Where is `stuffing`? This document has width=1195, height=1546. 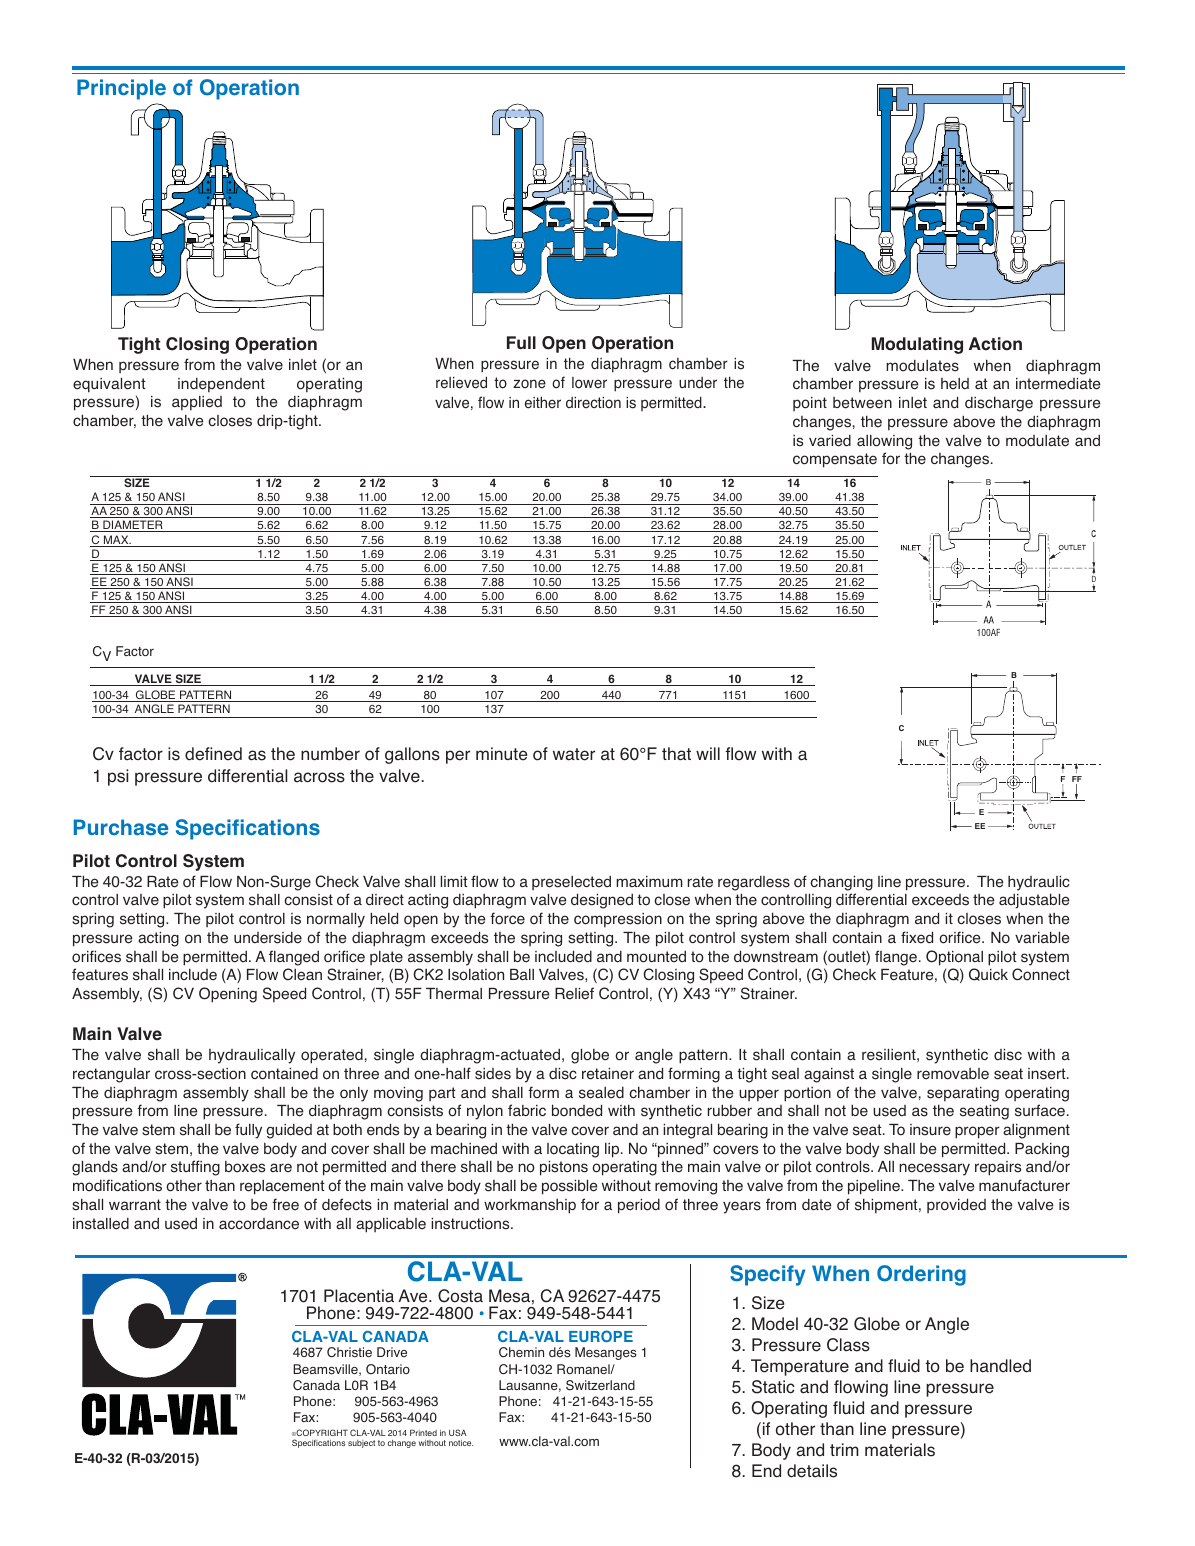 stuffing is located at coordinates (195, 1168).
